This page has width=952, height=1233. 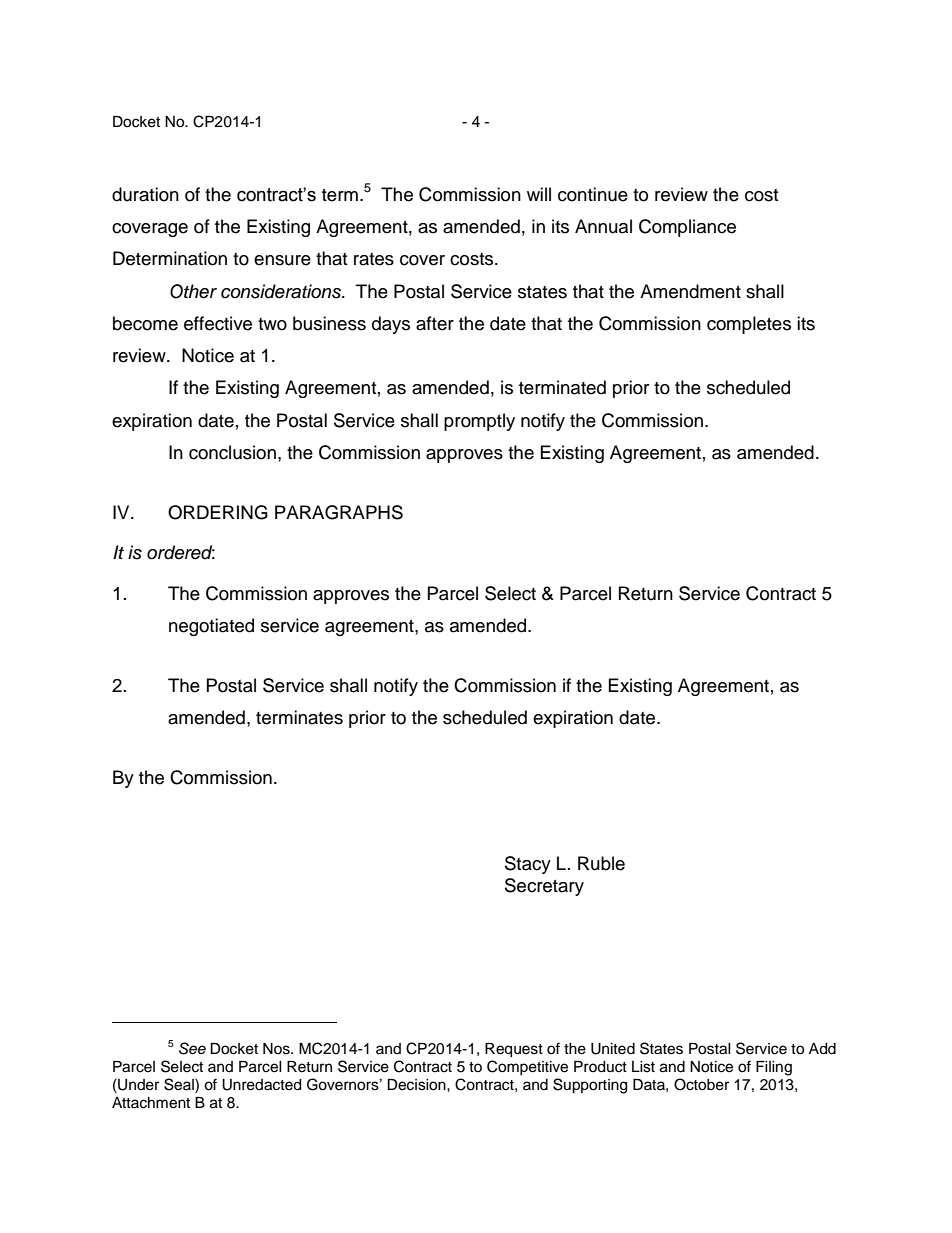 What do you see at coordinates (601, 863) in the page?
I see `Ruble` at bounding box center [601, 863].
